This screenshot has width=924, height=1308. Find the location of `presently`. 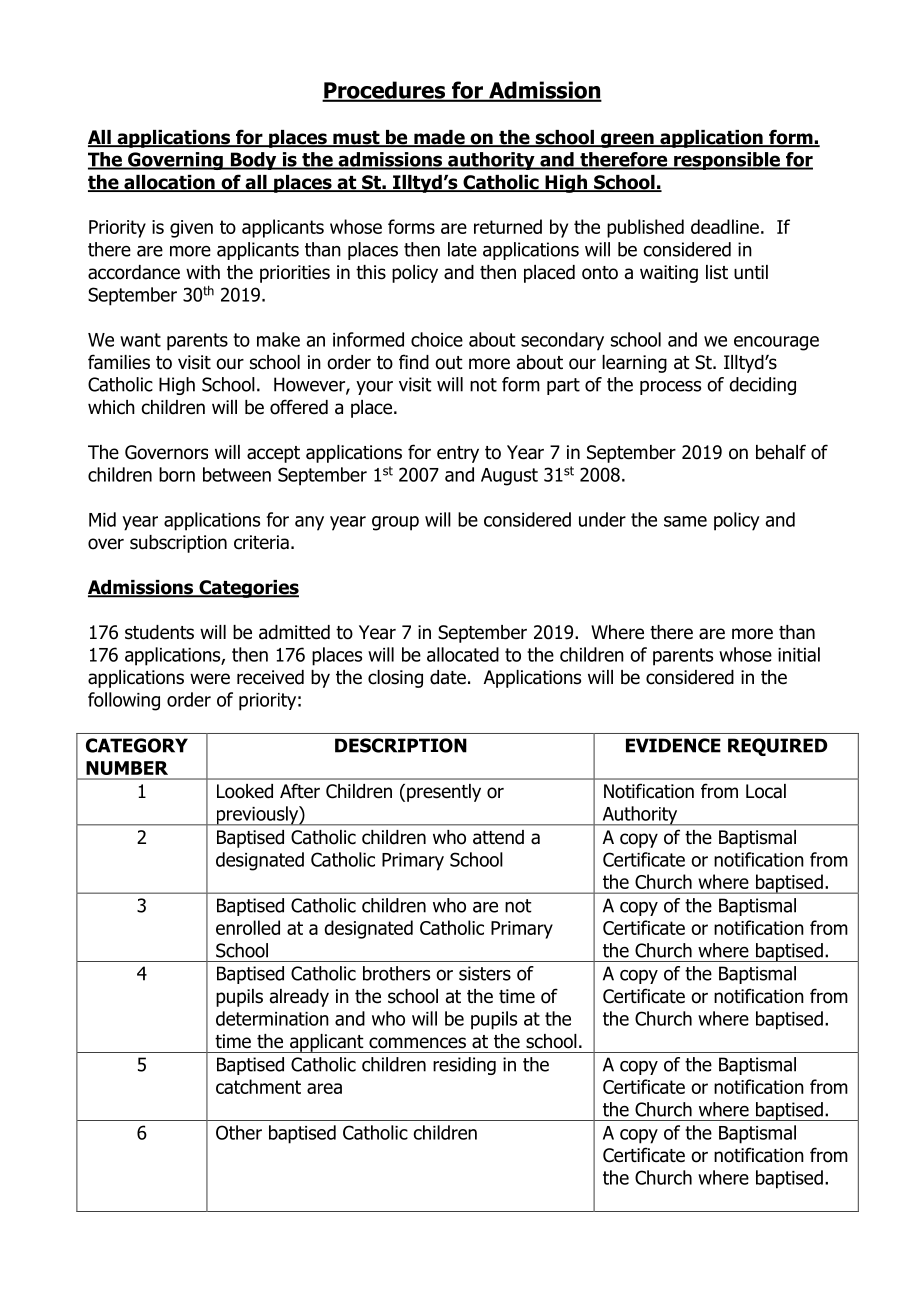

presently is located at coordinates (444, 793).
